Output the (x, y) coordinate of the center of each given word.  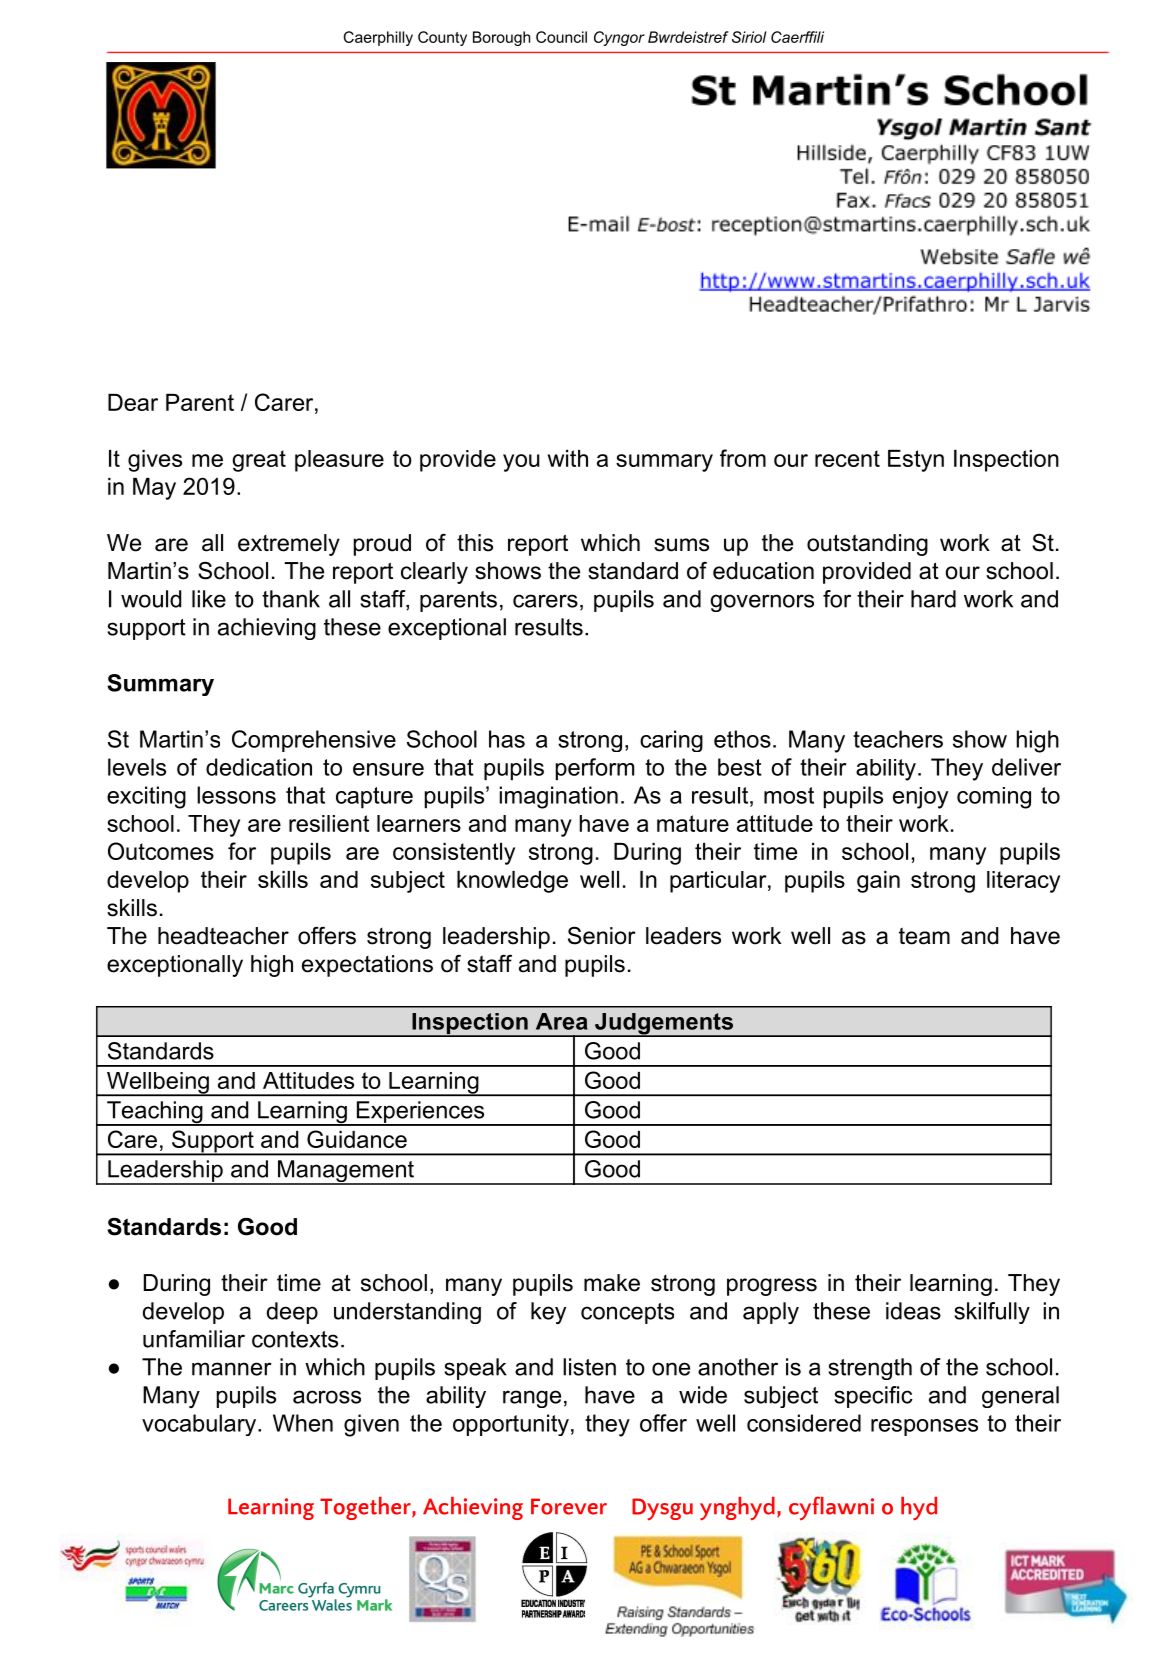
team (924, 936)
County (442, 38)
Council (561, 37)
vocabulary (200, 1425)
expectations (367, 966)
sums (681, 545)
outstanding (867, 545)
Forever (569, 1506)
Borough (501, 38)
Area (562, 1021)
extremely (289, 545)
